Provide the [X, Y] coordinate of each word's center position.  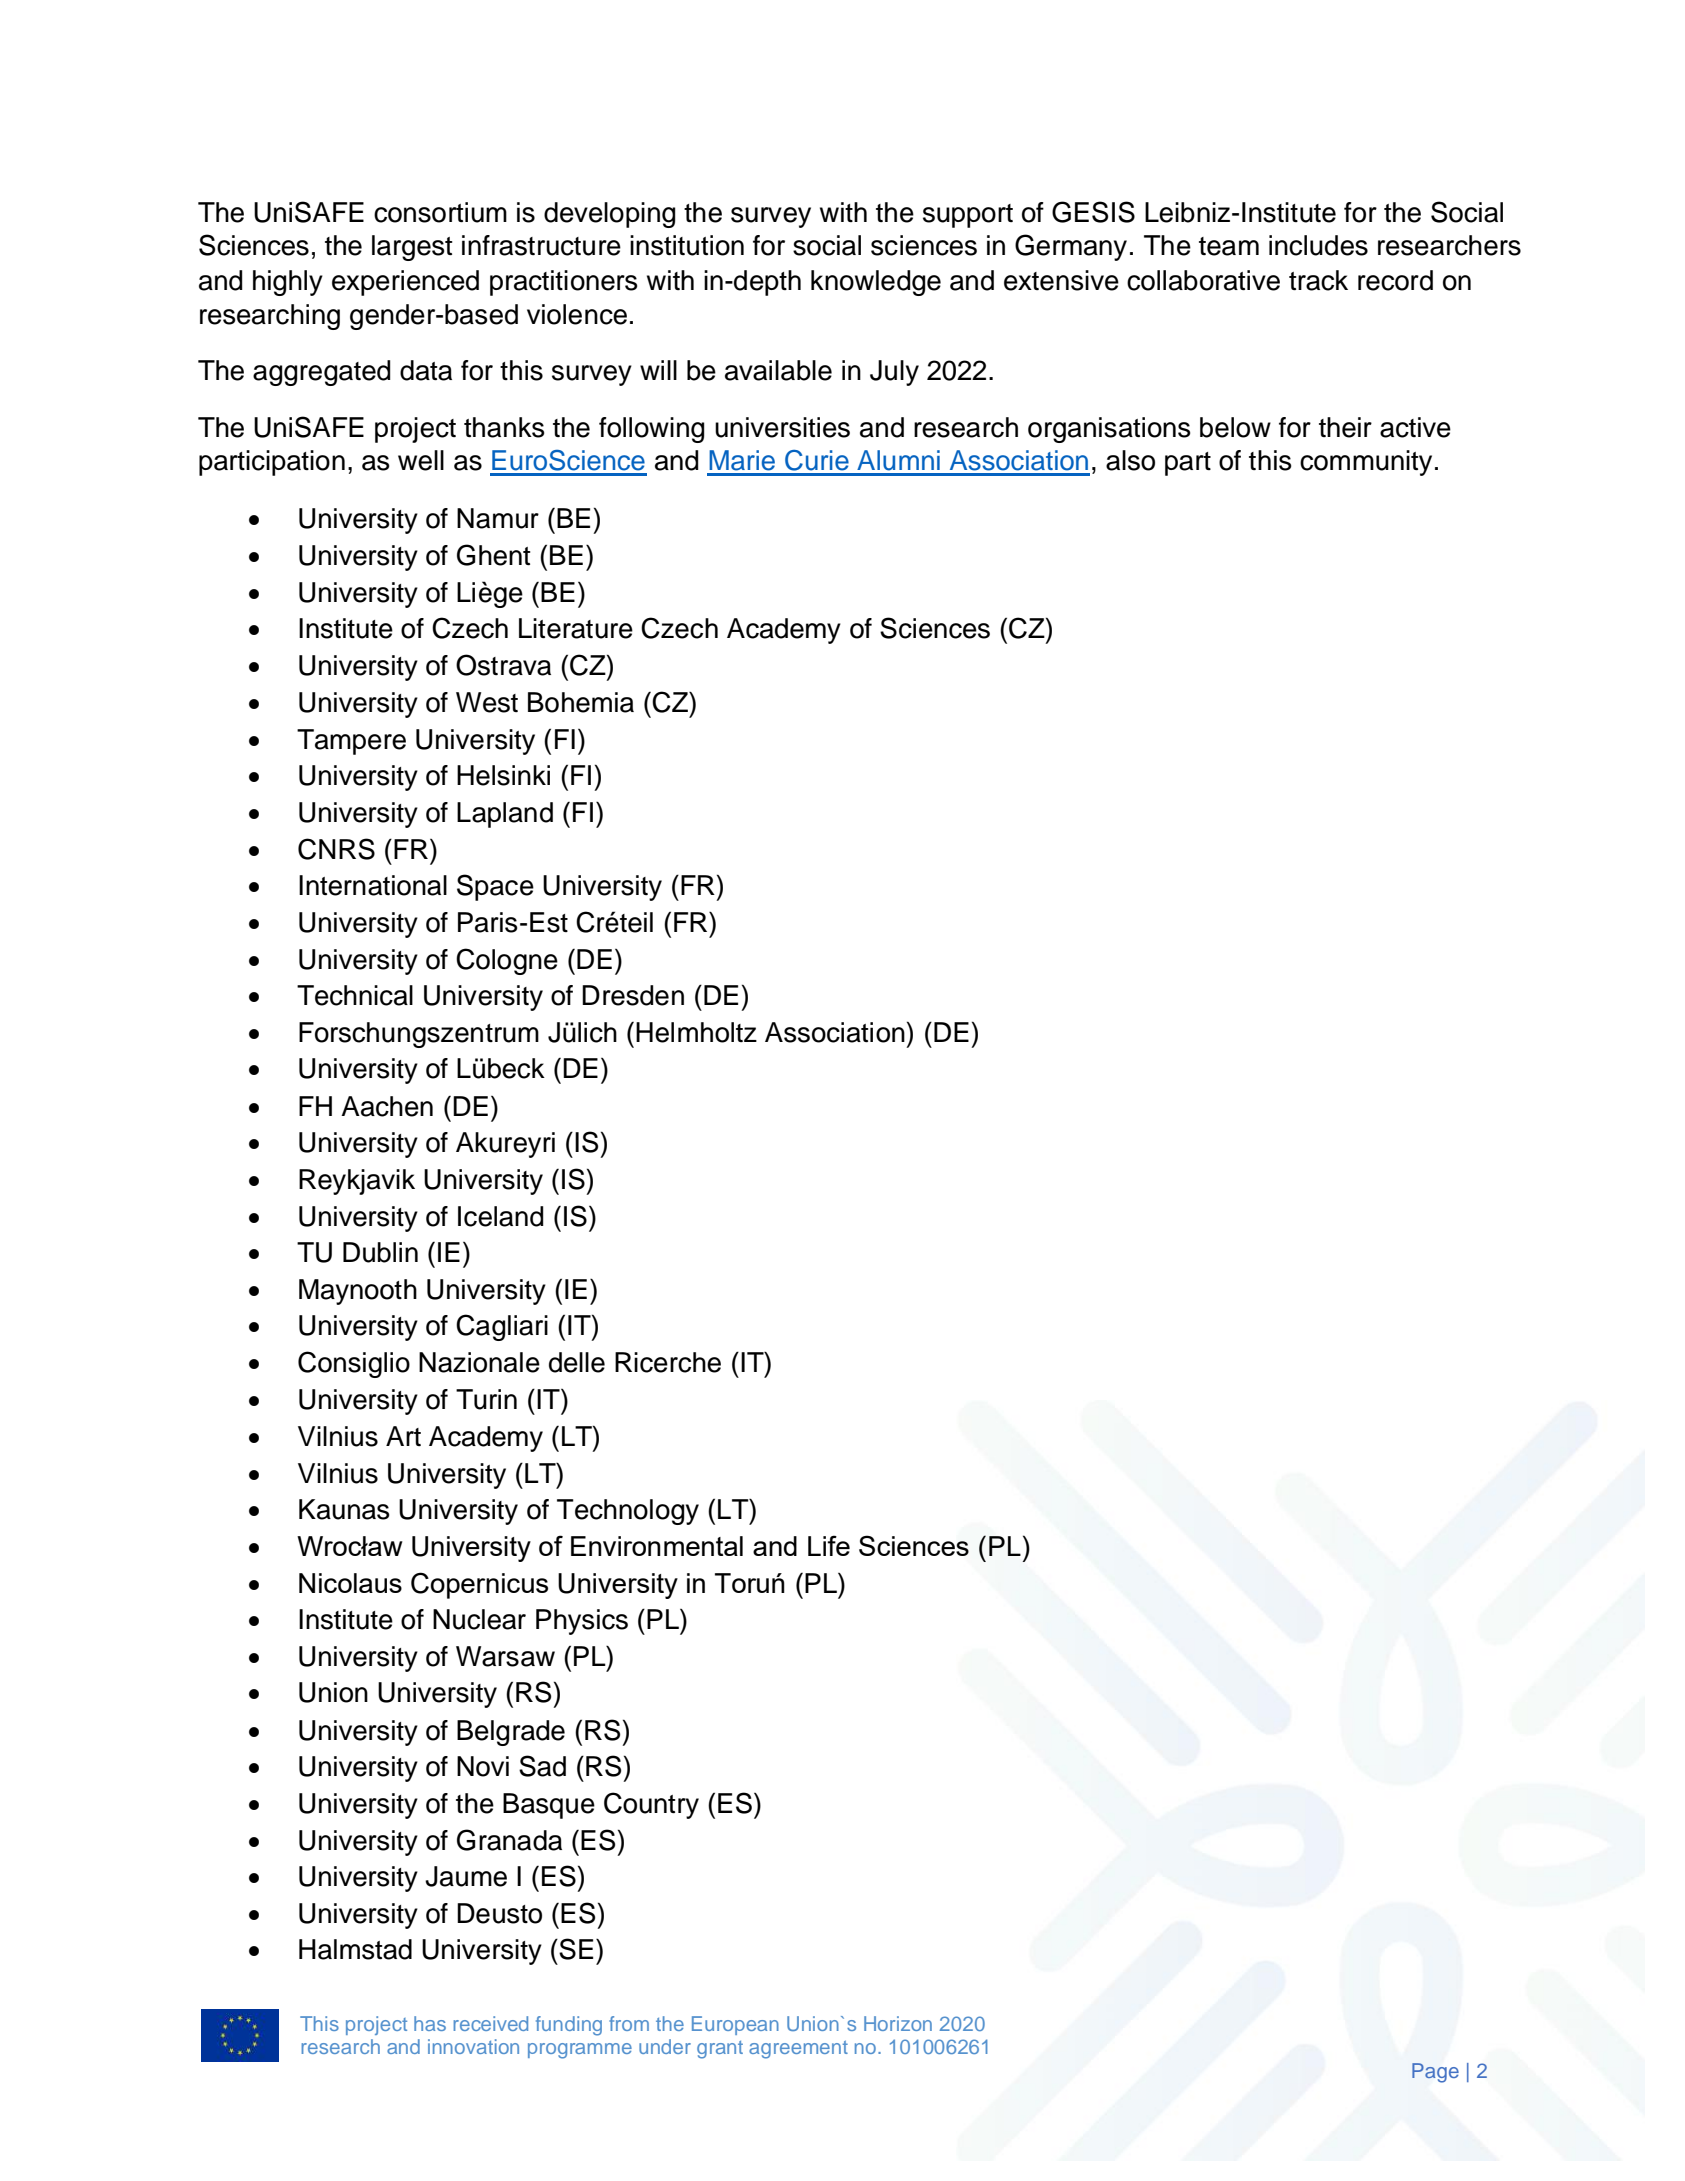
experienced [405, 283]
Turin [486, 1399]
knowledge [876, 283]
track [1318, 280]
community [1366, 463]
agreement [798, 2050]
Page [1435, 2073]
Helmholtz [696, 1032]
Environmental [657, 1546]
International [373, 885]
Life [829, 1545]
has [430, 2023]
